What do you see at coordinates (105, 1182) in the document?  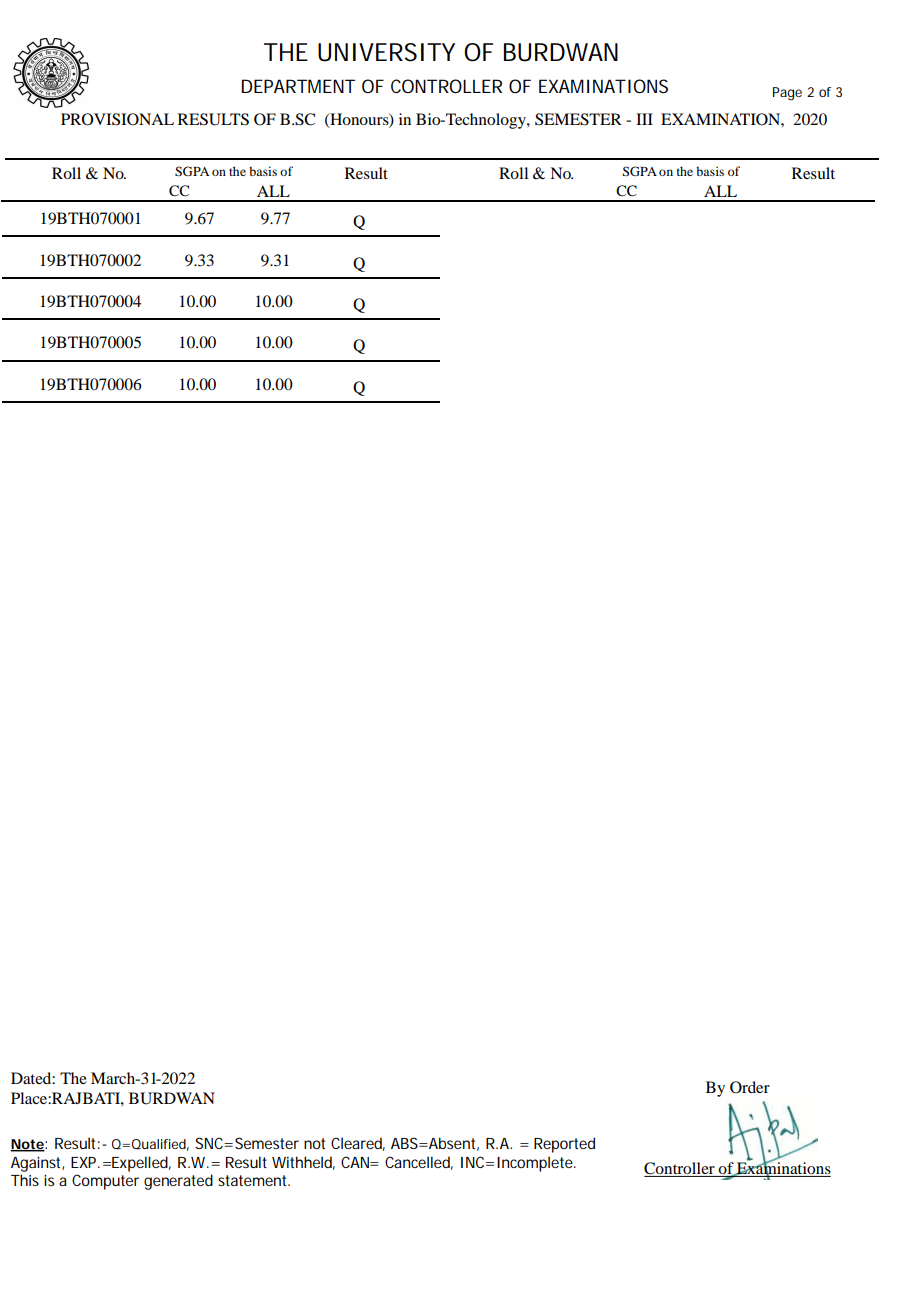 I see `Computer` at bounding box center [105, 1182].
